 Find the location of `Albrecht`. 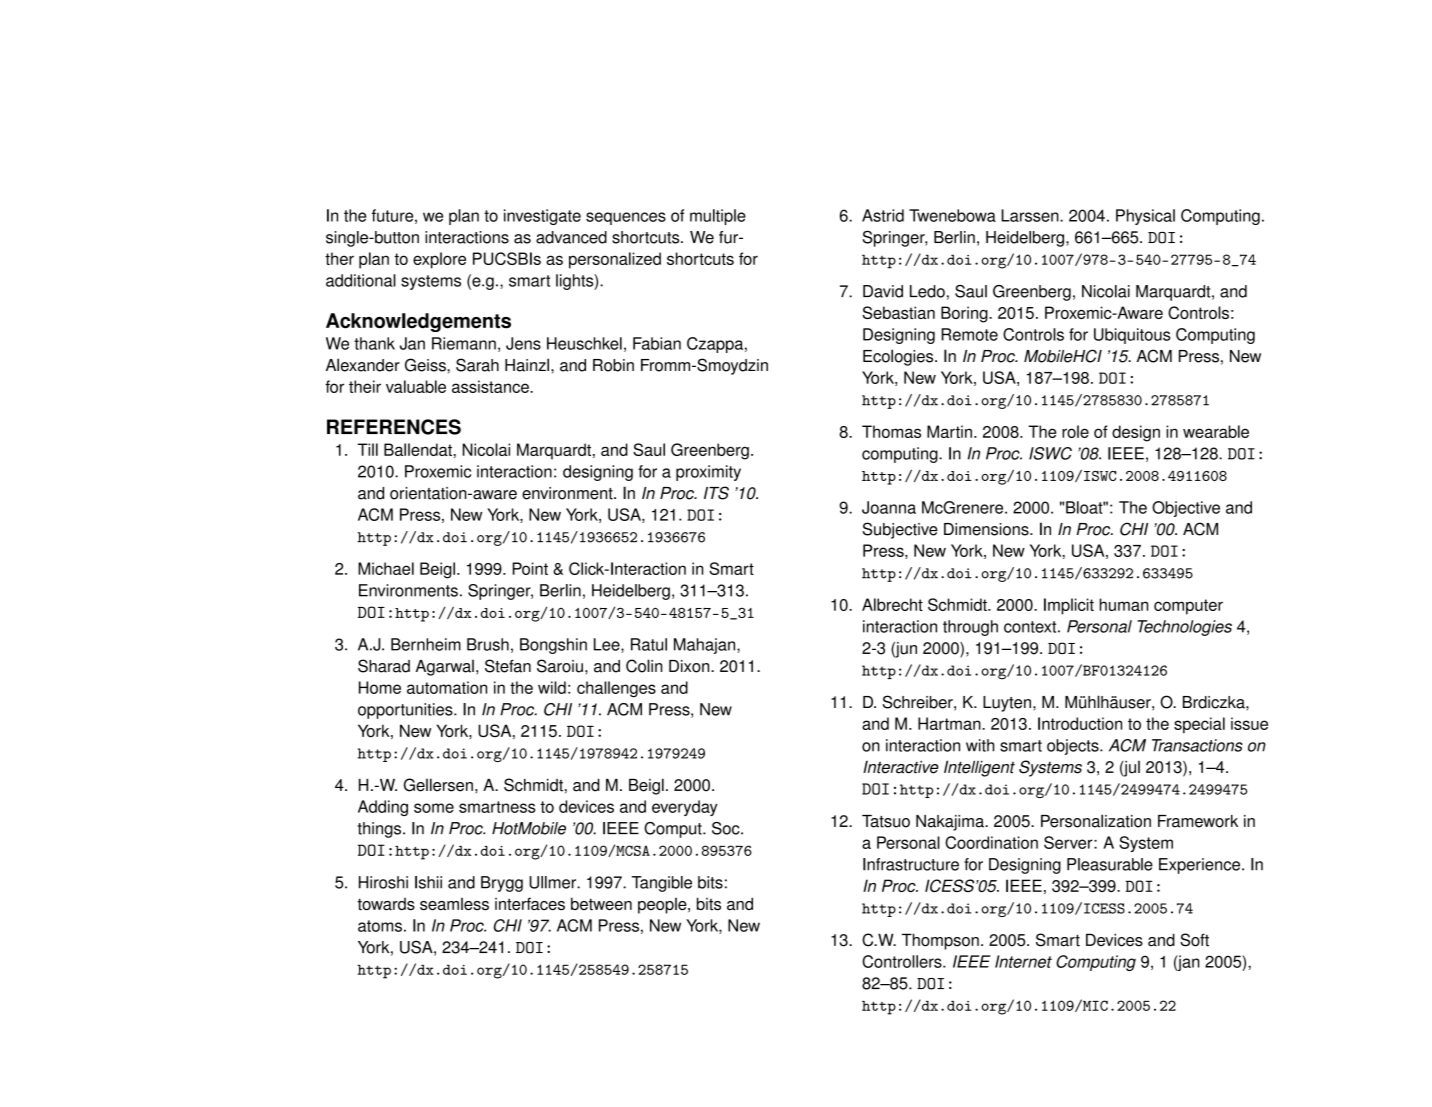

Albrecht is located at coordinates (892, 604).
